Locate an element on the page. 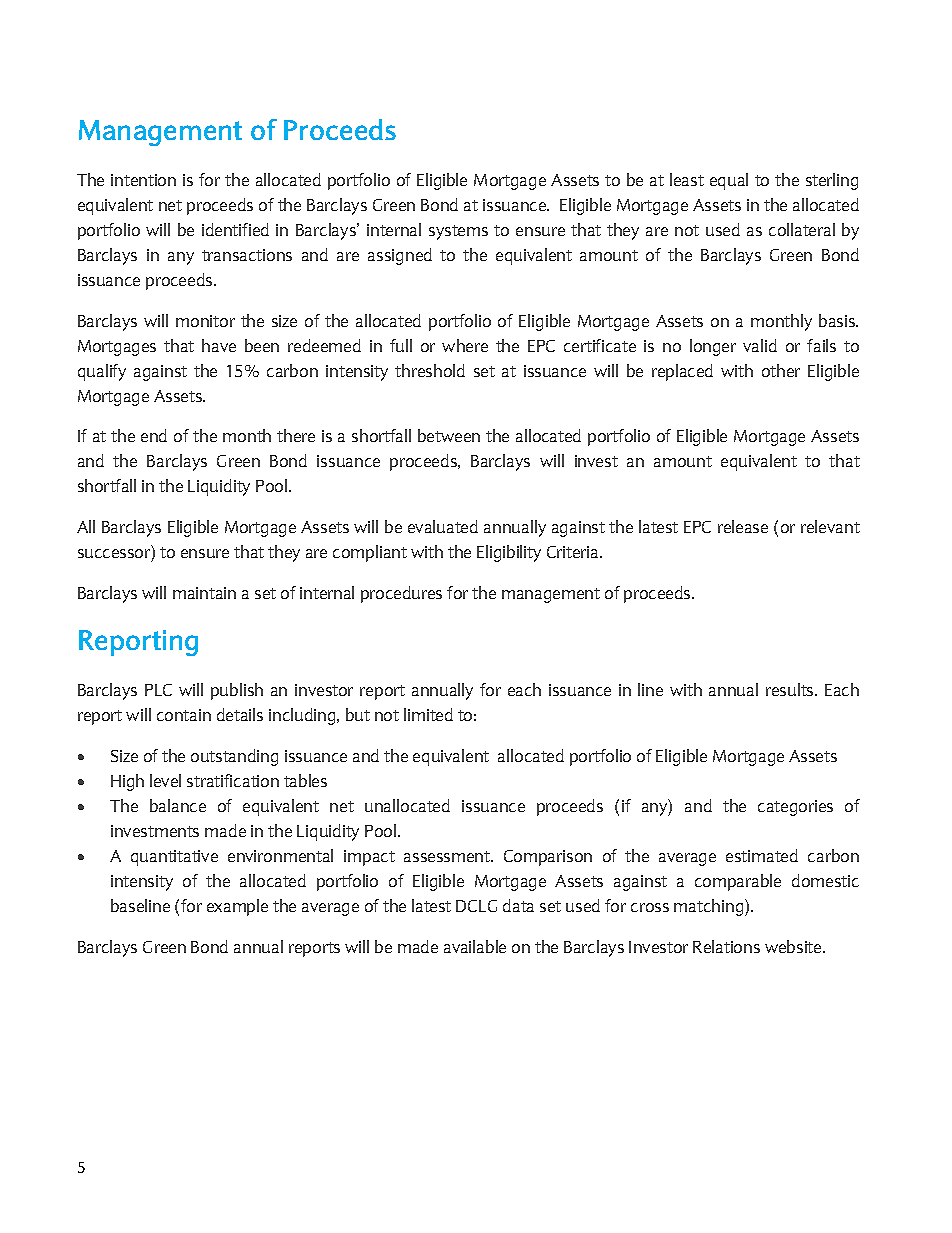 The image size is (952, 1233). systems is located at coordinates (458, 232).
